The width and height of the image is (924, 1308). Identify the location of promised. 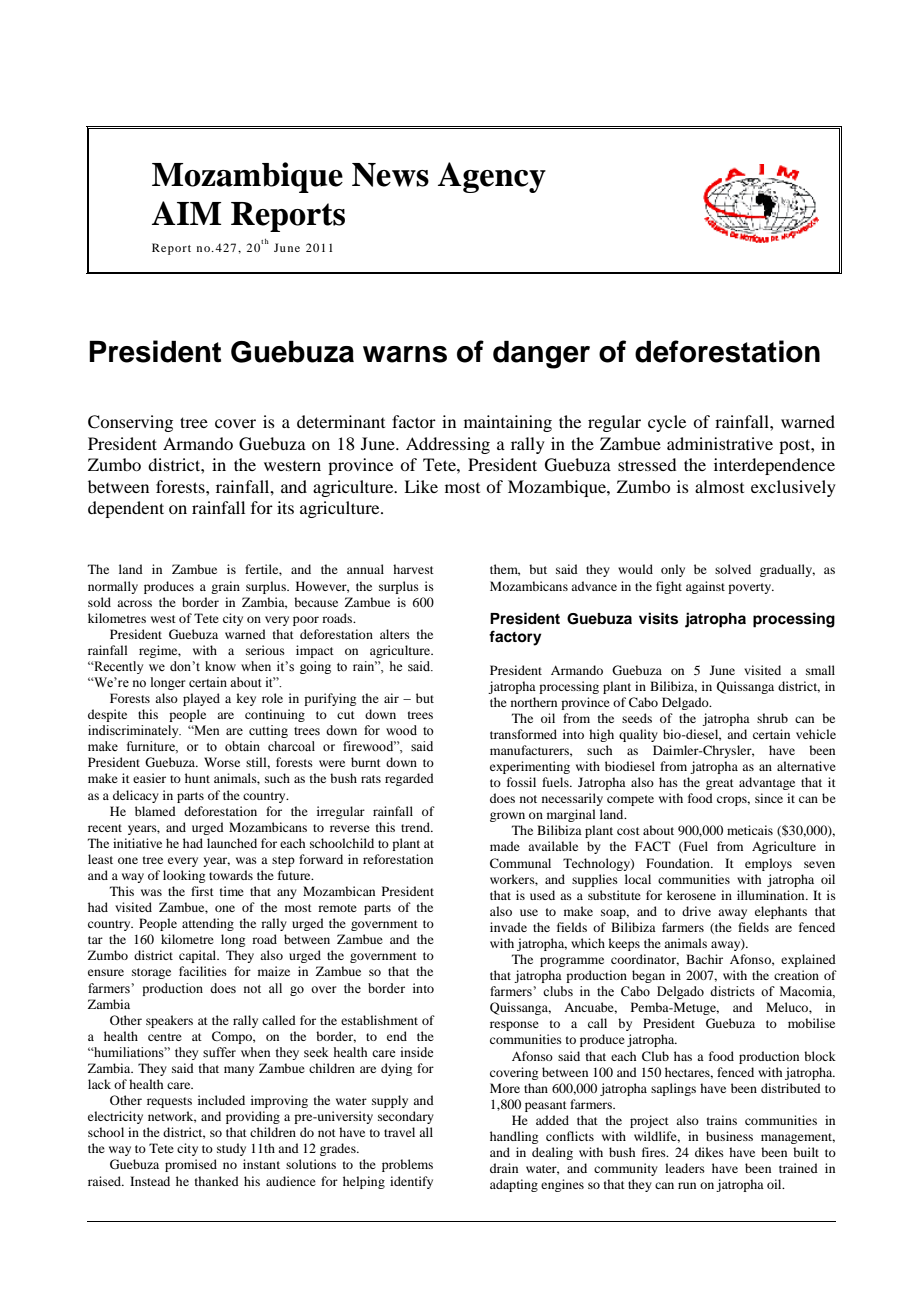
(191, 1165).
